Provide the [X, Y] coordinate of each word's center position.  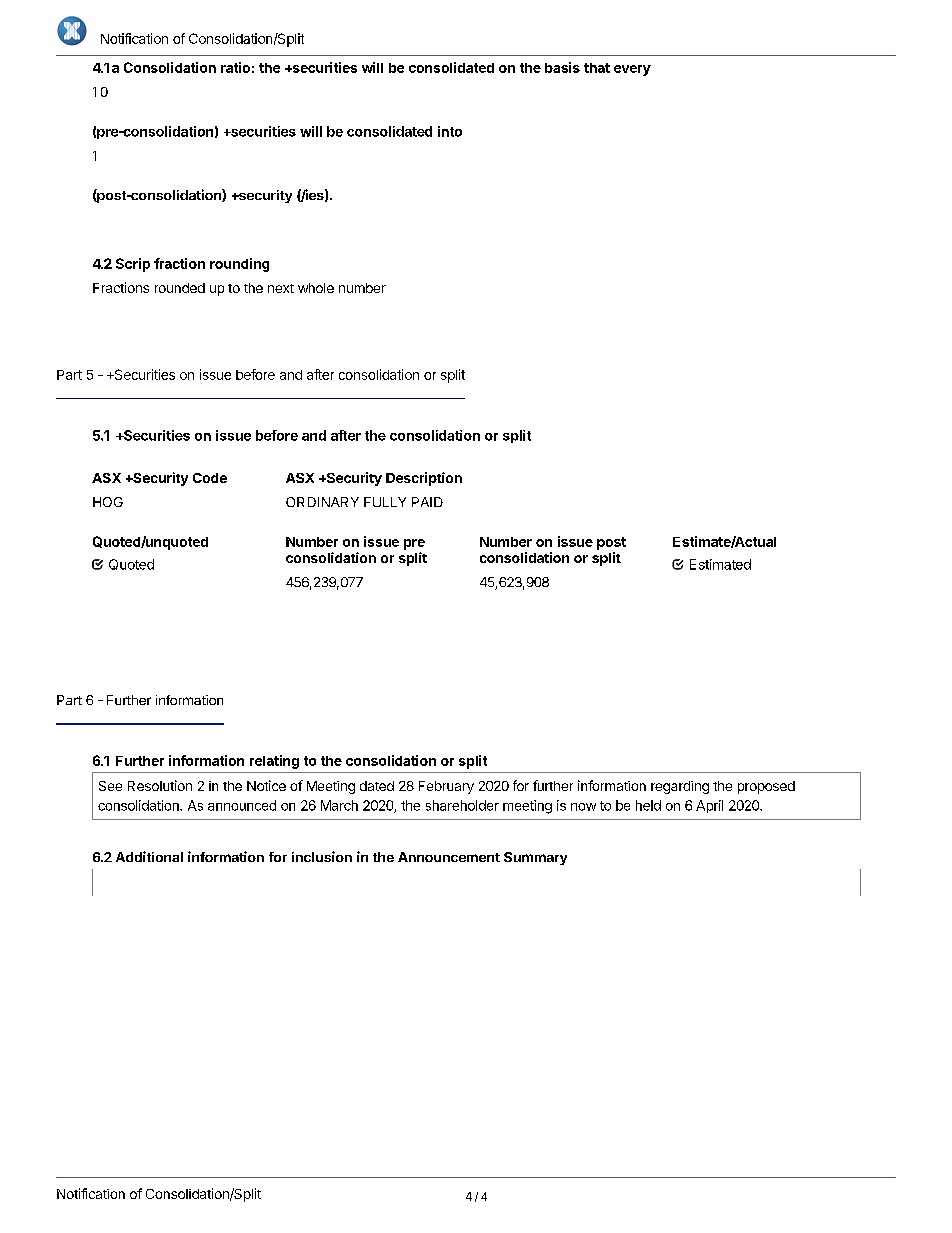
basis [562, 67]
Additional [149, 856]
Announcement [449, 857]
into [450, 131]
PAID [427, 502]
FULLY [385, 502]
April [709, 806]
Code [210, 478]
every [632, 70]
